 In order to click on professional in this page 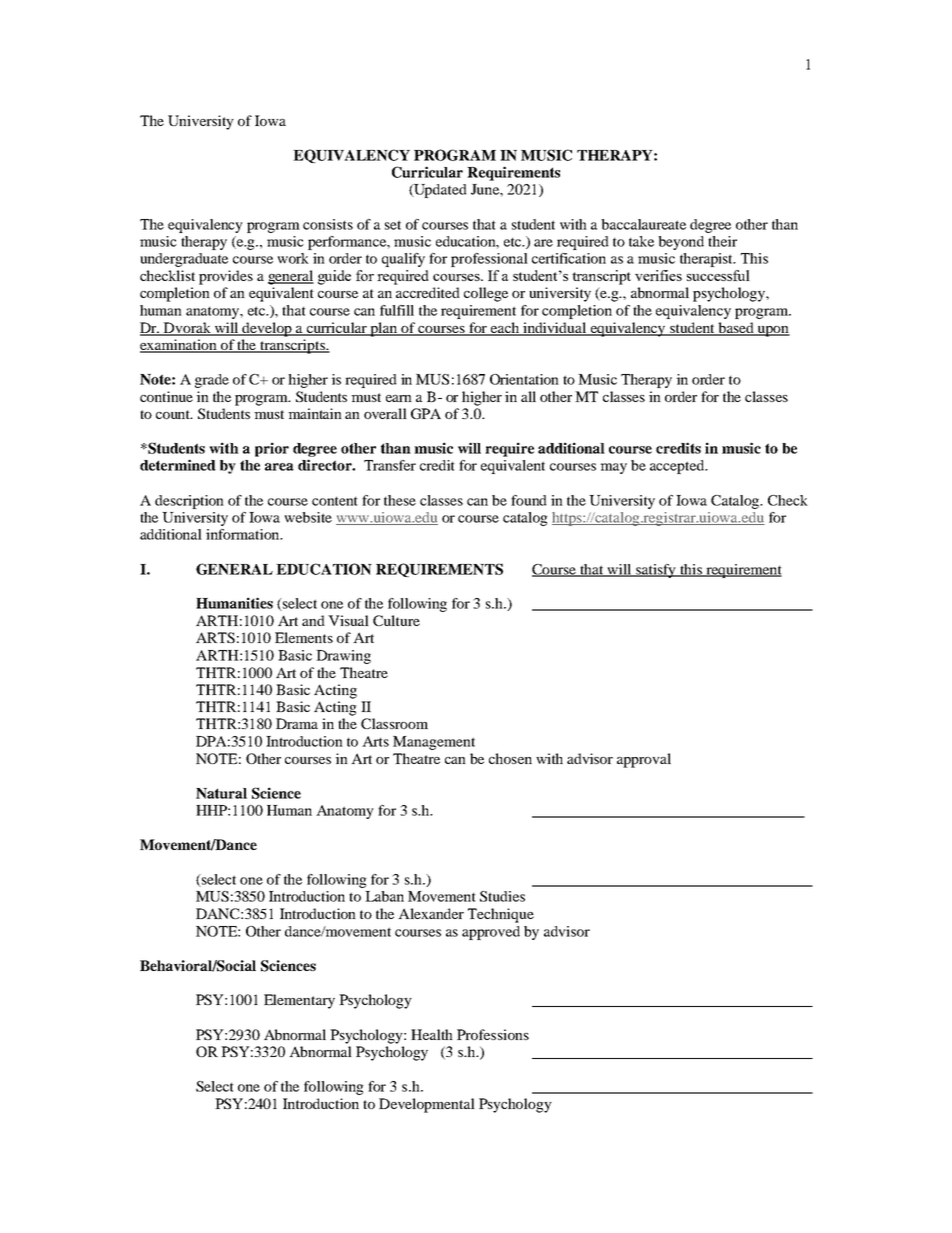, I will do `click(489, 260)`.
